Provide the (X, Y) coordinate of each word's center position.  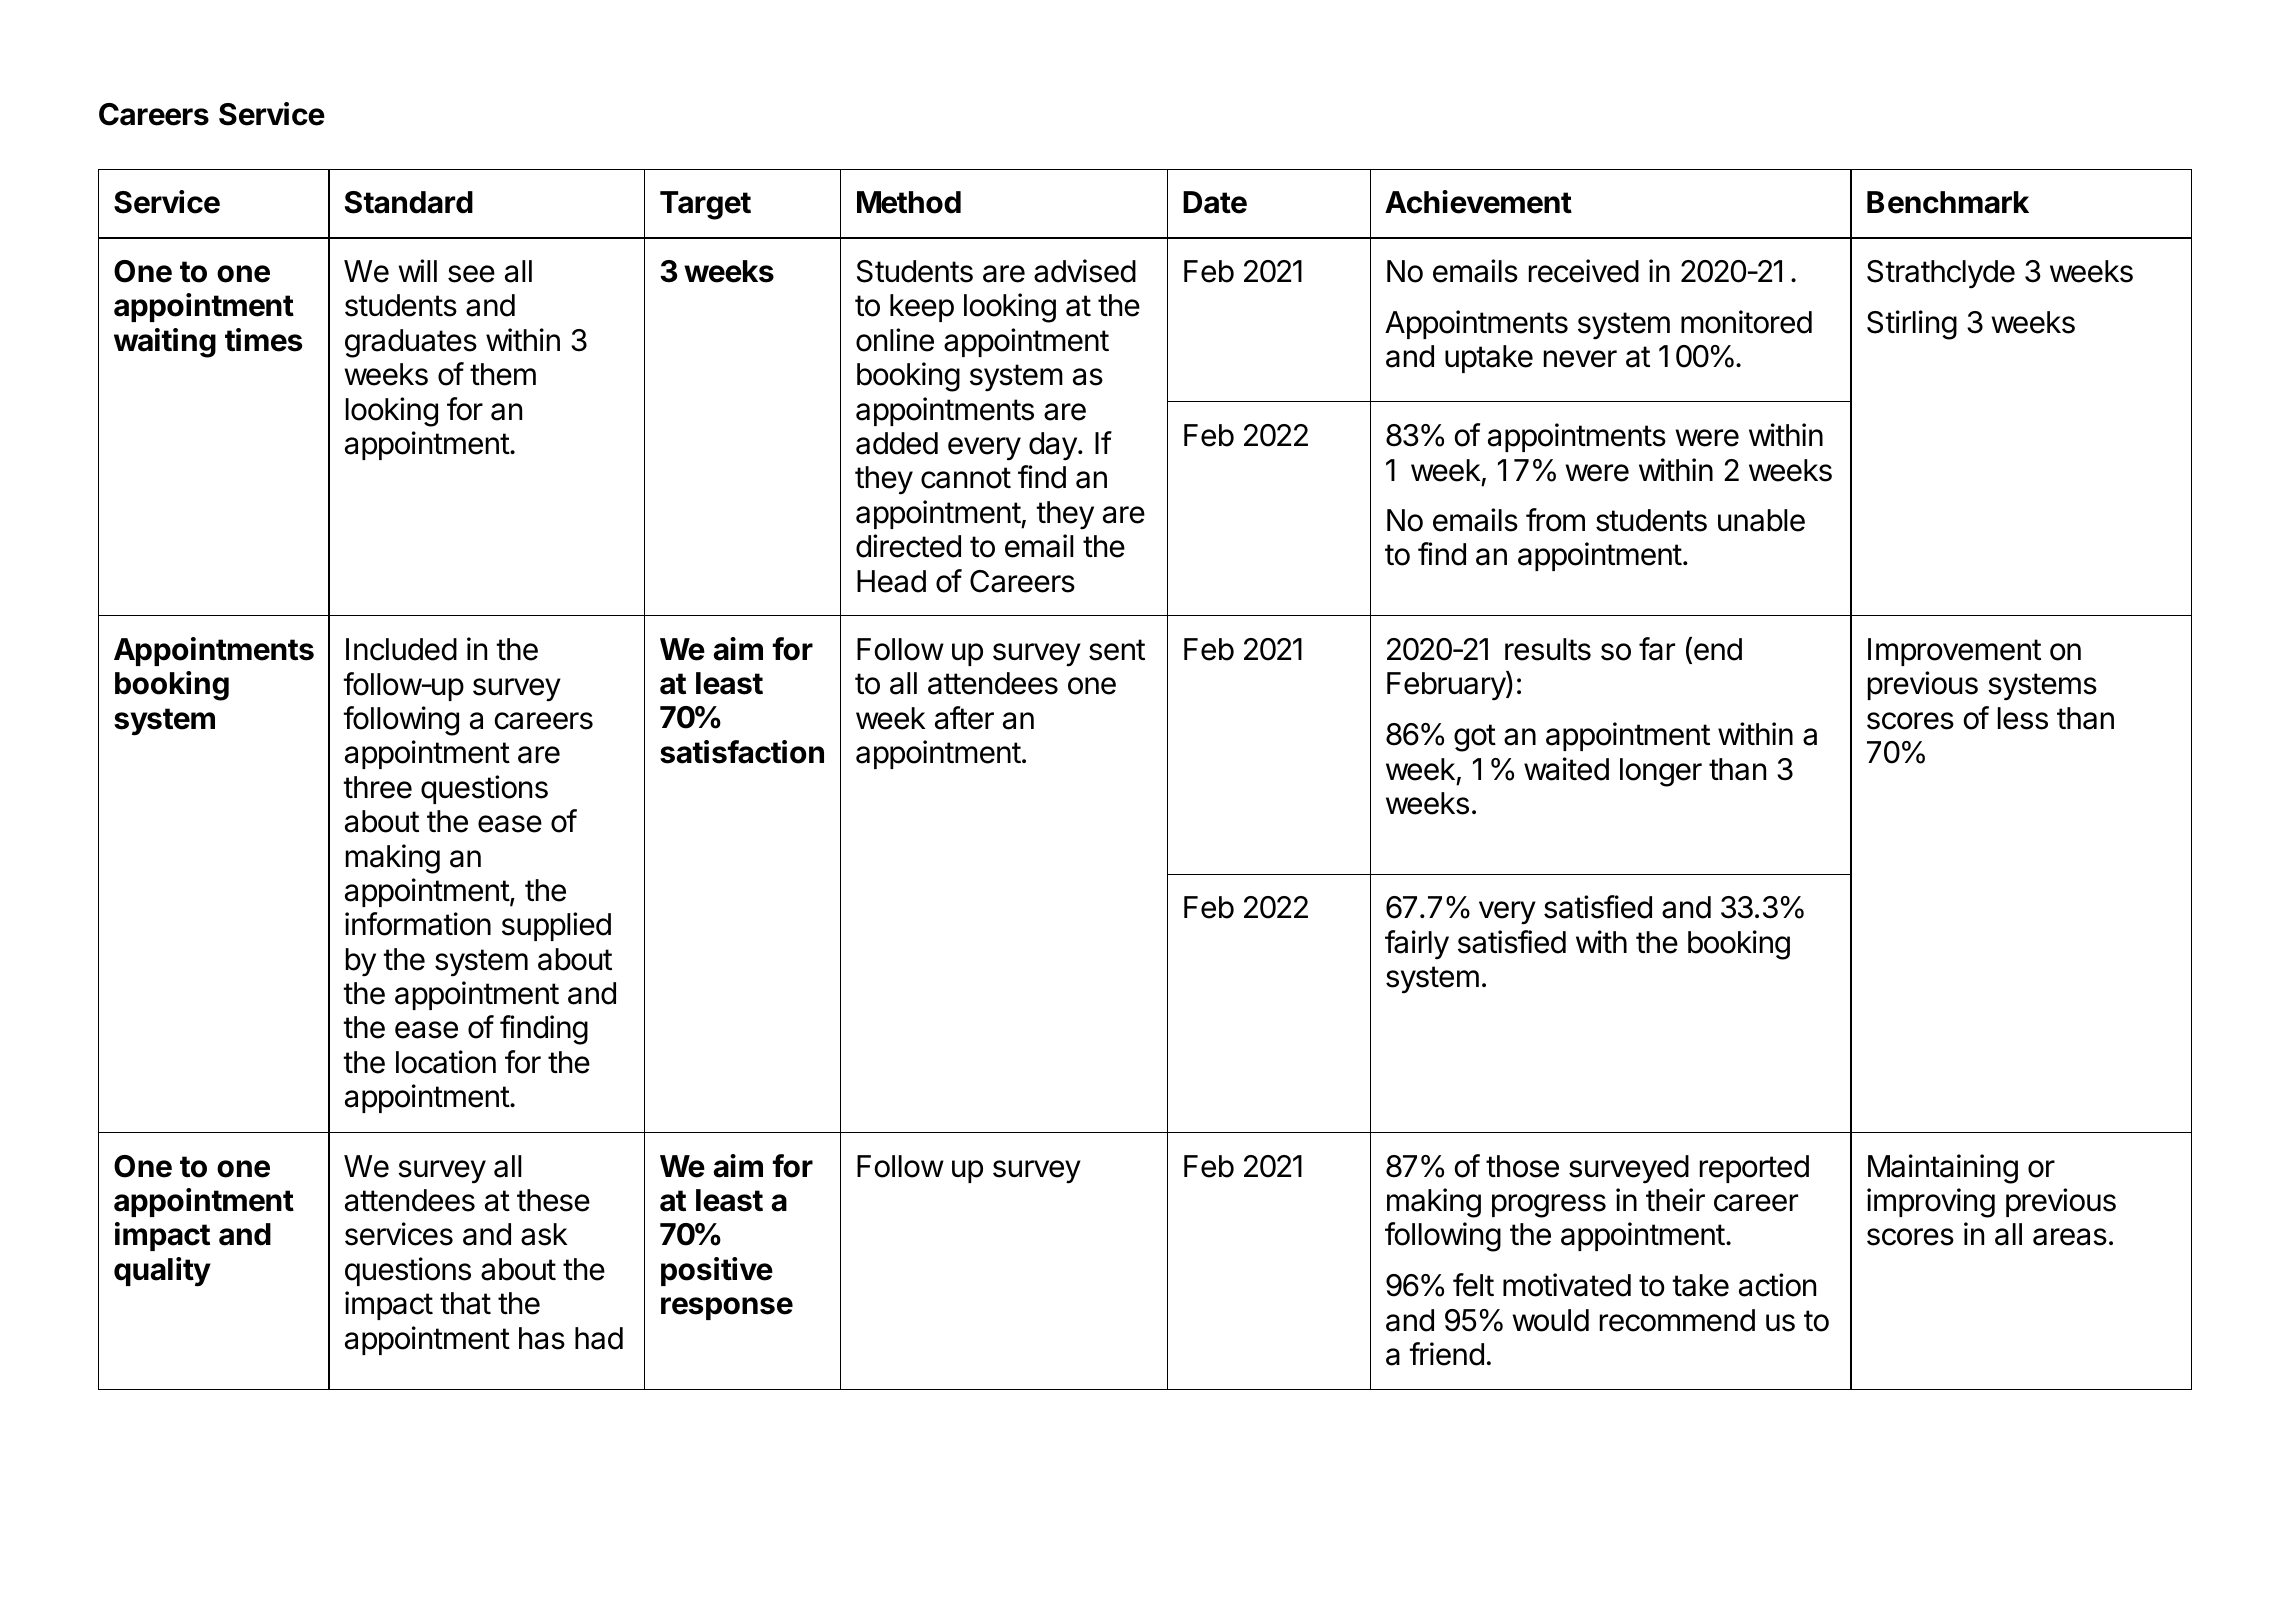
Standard (409, 202)
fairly (1417, 945)
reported (1754, 1169)
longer (1661, 772)
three (377, 787)
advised (1085, 271)
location (446, 1062)
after (964, 718)
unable (1761, 520)
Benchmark (1948, 202)
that (465, 1303)
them (503, 374)
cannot (966, 478)
